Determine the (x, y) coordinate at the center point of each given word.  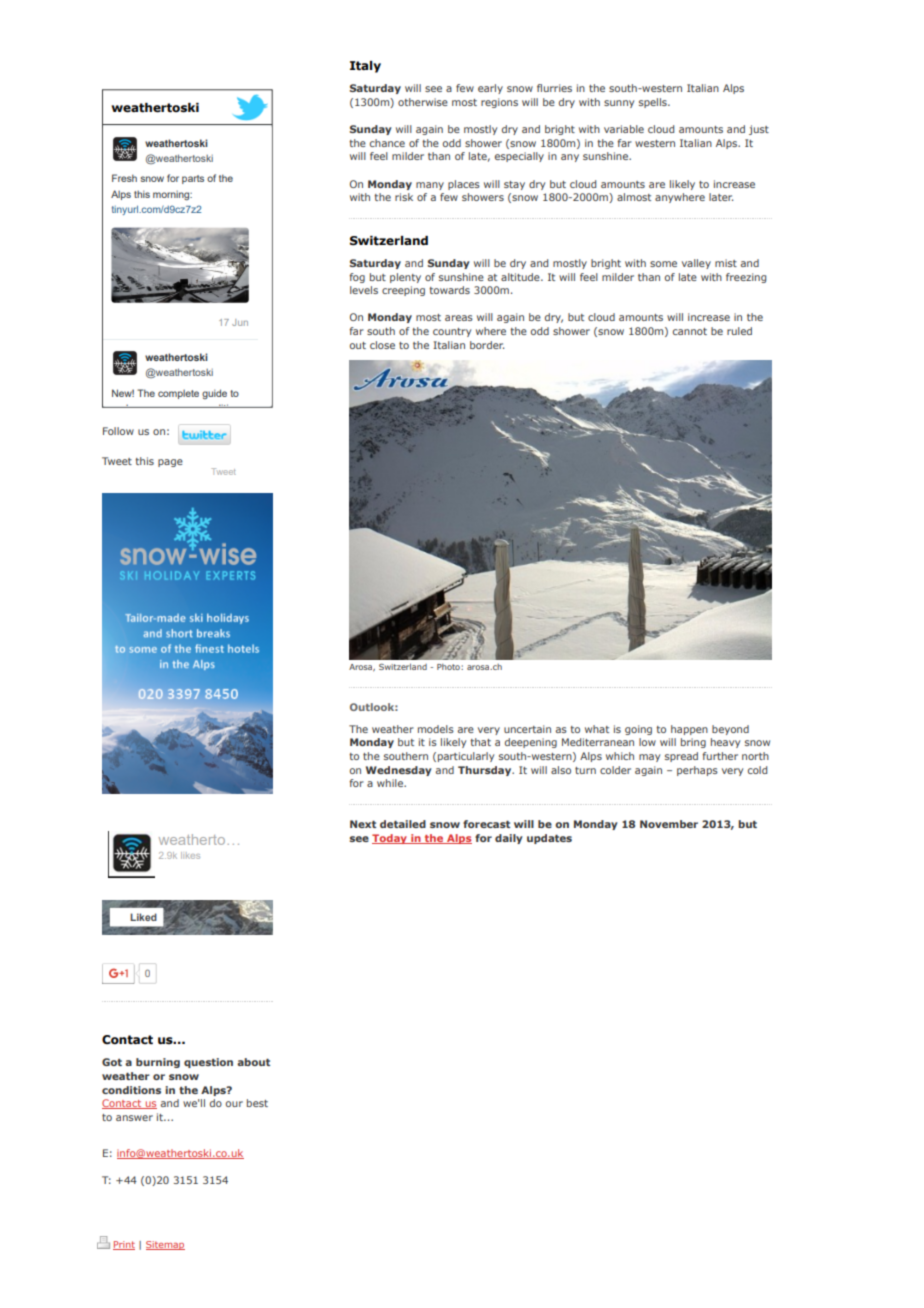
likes (190, 855)
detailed (403, 824)
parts (193, 179)
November (669, 824)
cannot (690, 331)
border (487, 345)
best (257, 1103)
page (170, 463)
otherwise (423, 102)
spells (654, 103)
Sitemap (165, 1245)
